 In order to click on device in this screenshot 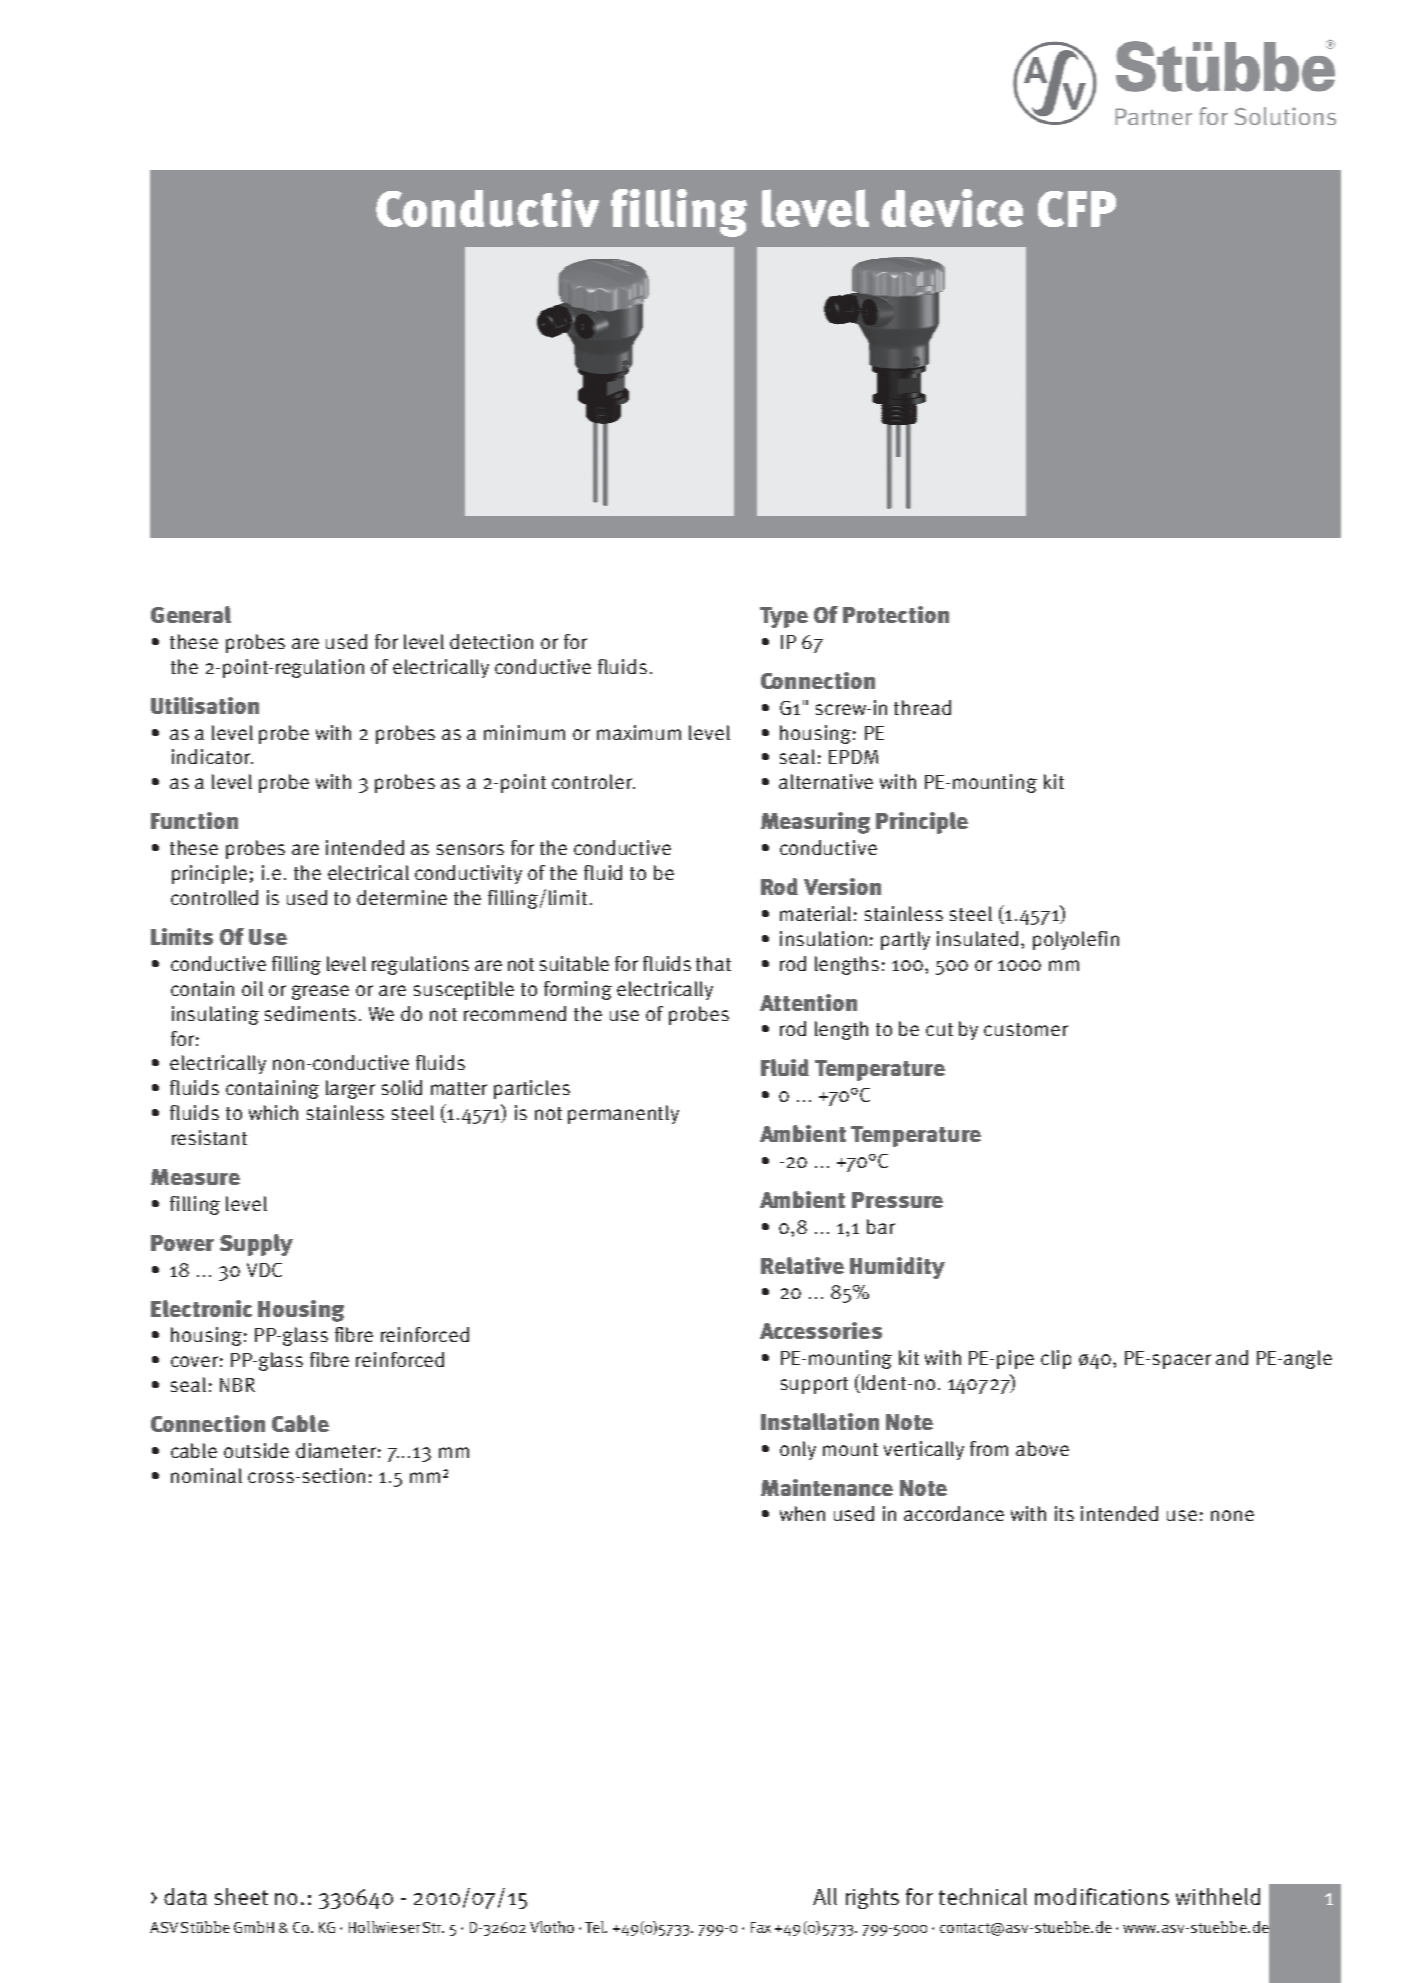, I will do `click(952, 208)`.
